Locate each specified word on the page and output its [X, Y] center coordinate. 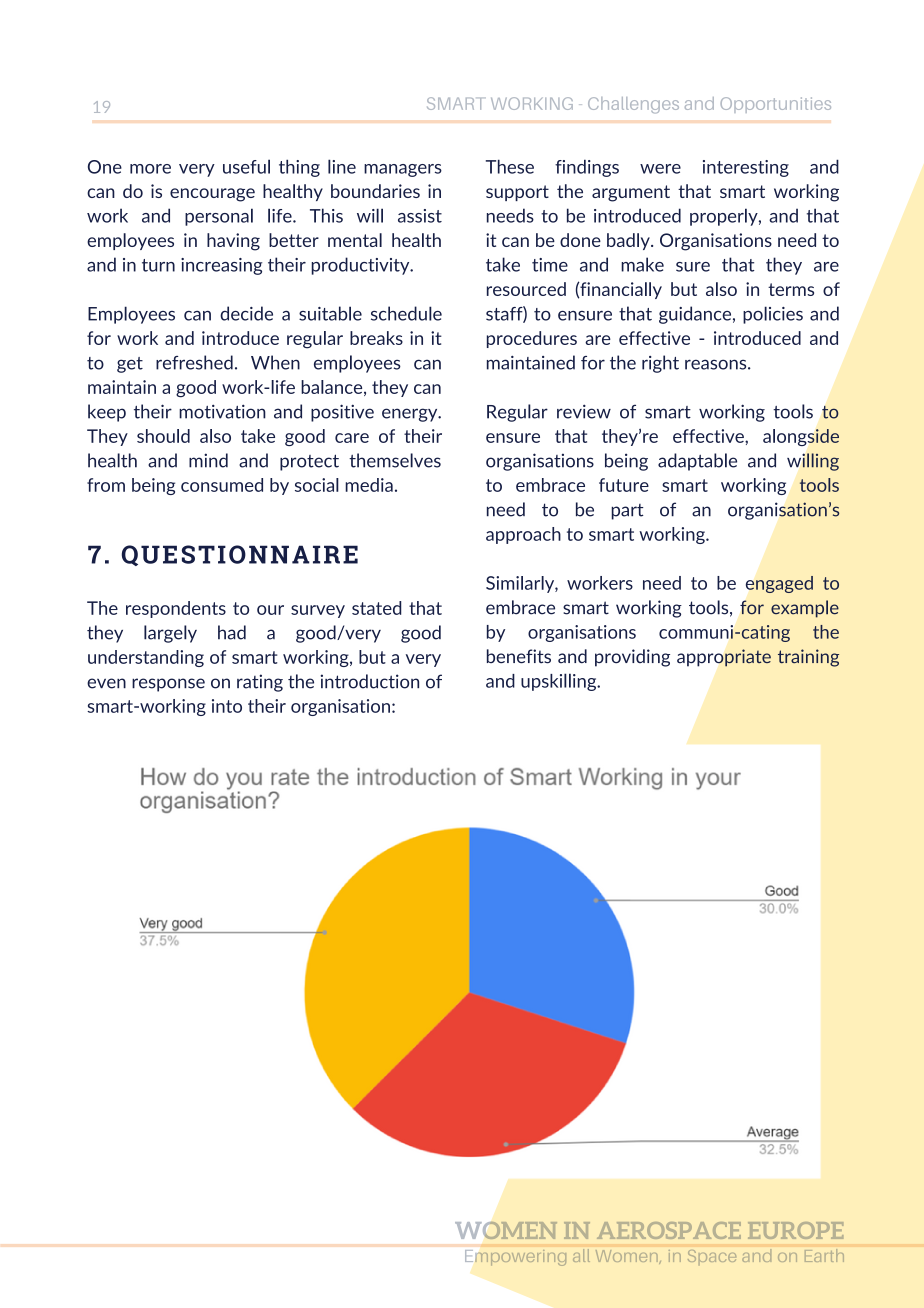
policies [773, 315]
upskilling [560, 682]
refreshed [194, 362]
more [150, 169]
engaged [779, 584]
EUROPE [795, 1230]
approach [523, 535]
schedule [406, 313]
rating [260, 683]
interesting [746, 168]
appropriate [724, 658]
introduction [370, 681]
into [227, 706]
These [510, 166]
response [168, 685]
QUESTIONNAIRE [240, 555]
